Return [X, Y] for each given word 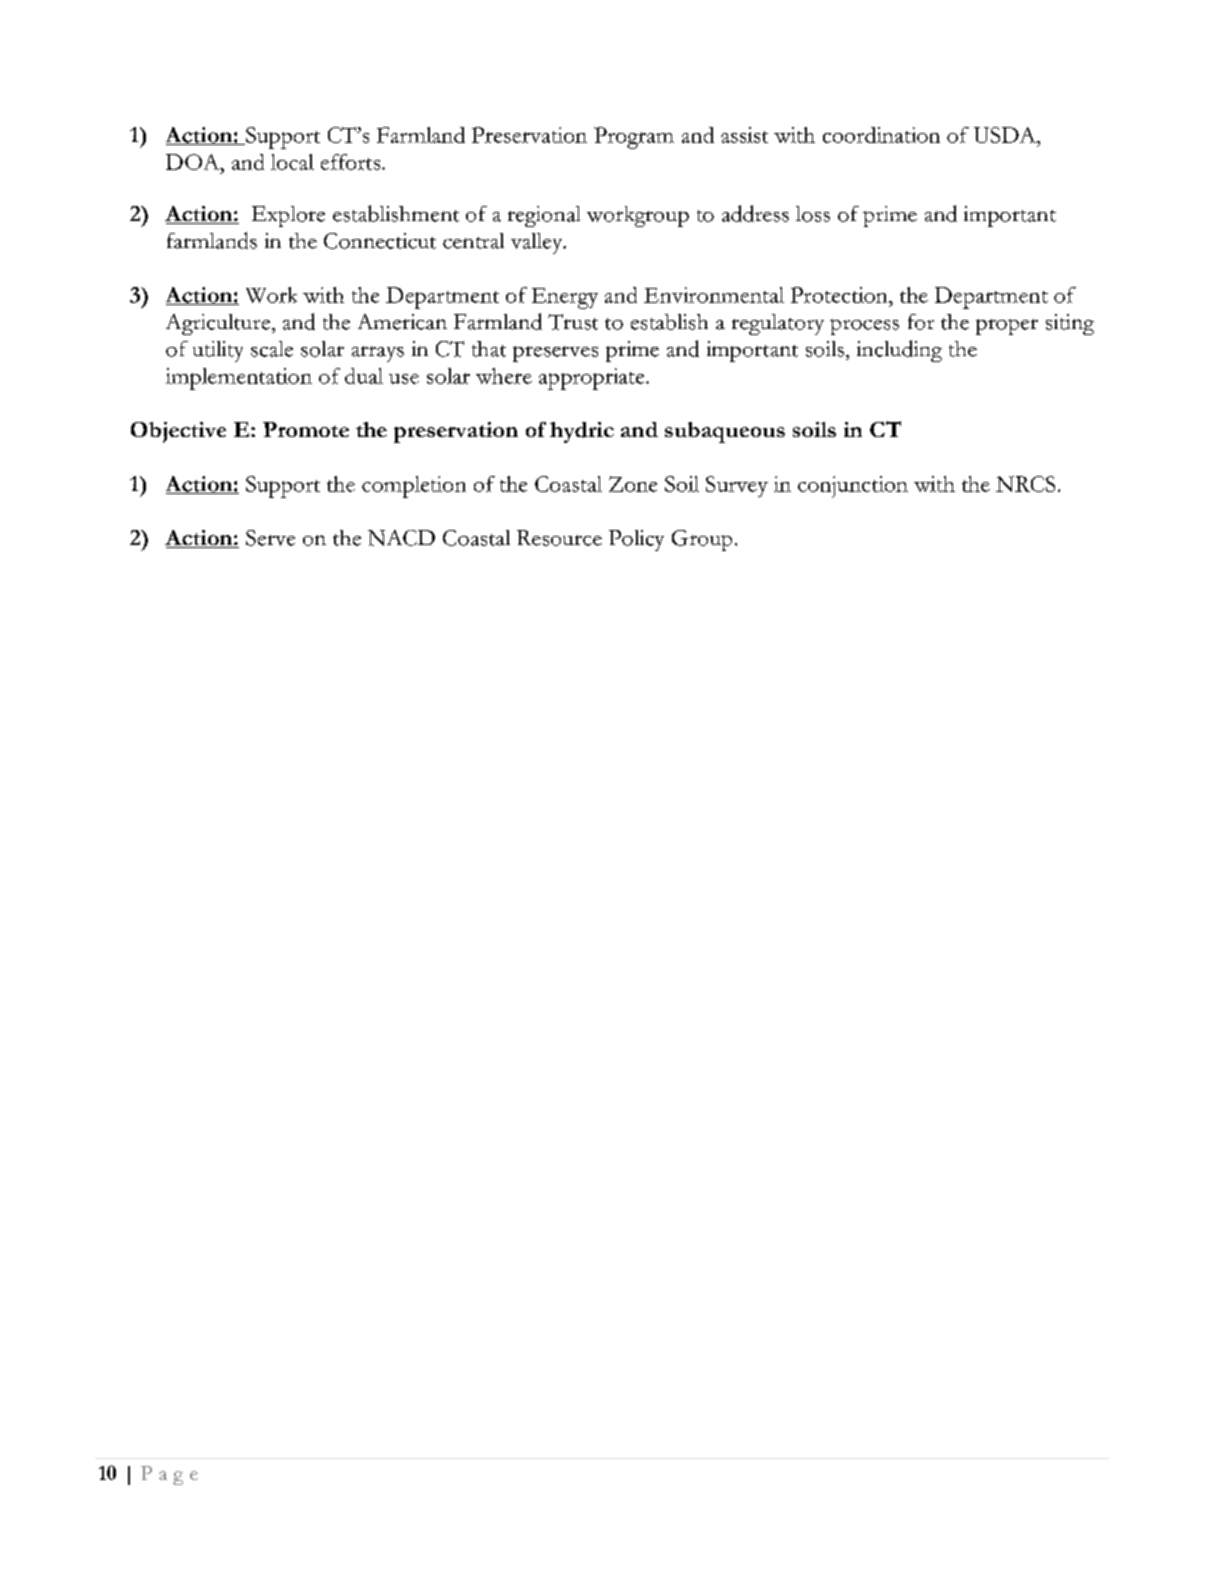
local [292, 162]
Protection [840, 295]
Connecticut [380, 241]
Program [634, 138]
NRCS [1025, 484]
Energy [565, 298]
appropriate [593, 379]
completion [414, 487]
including [899, 351]
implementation [239, 379]
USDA [1006, 135]
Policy [636, 540]
